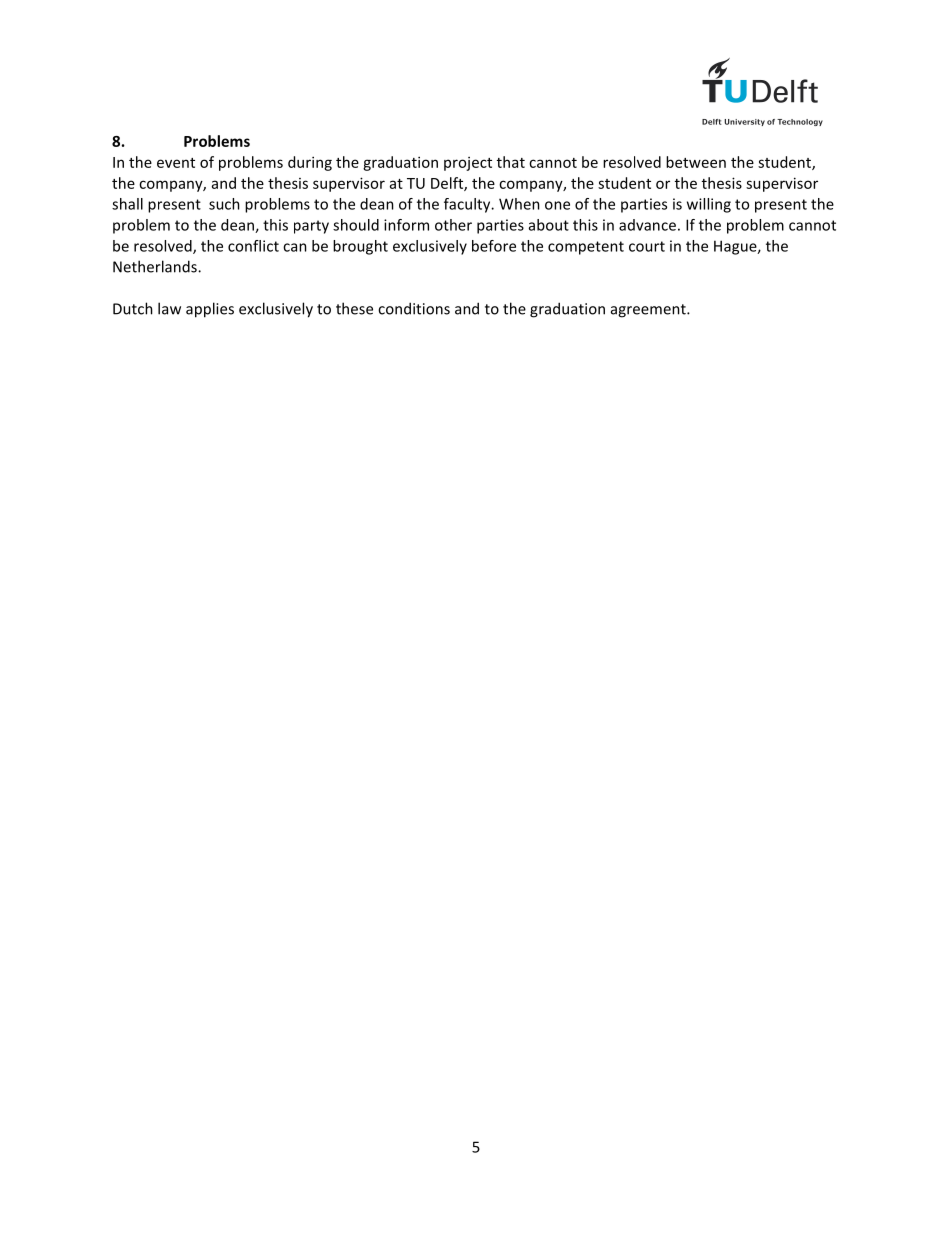 Image resolution: width=952 pixels, height=1233 pixels. Describe the element at coordinates (311, 227) in the screenshot. I see `party` at that location.
